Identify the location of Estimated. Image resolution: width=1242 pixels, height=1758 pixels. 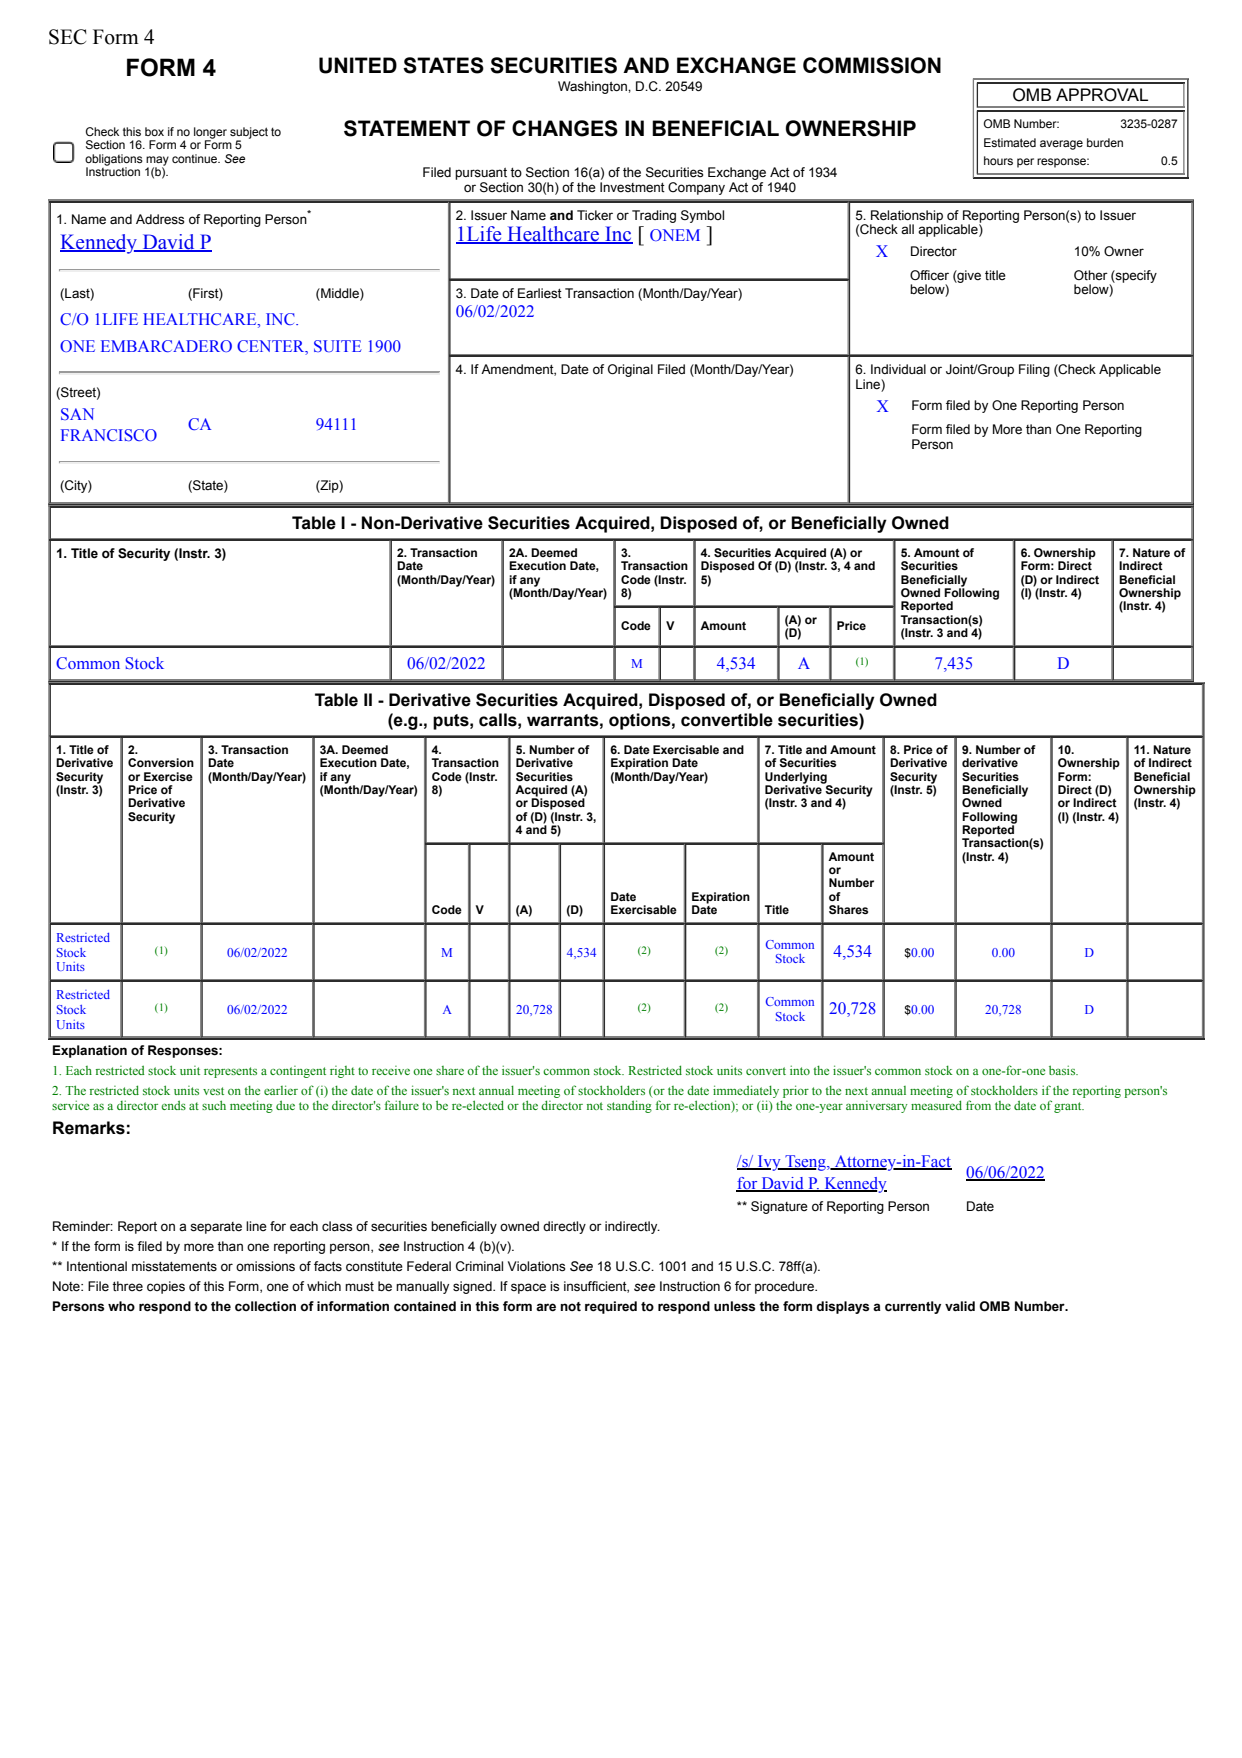
(1010, 142).
